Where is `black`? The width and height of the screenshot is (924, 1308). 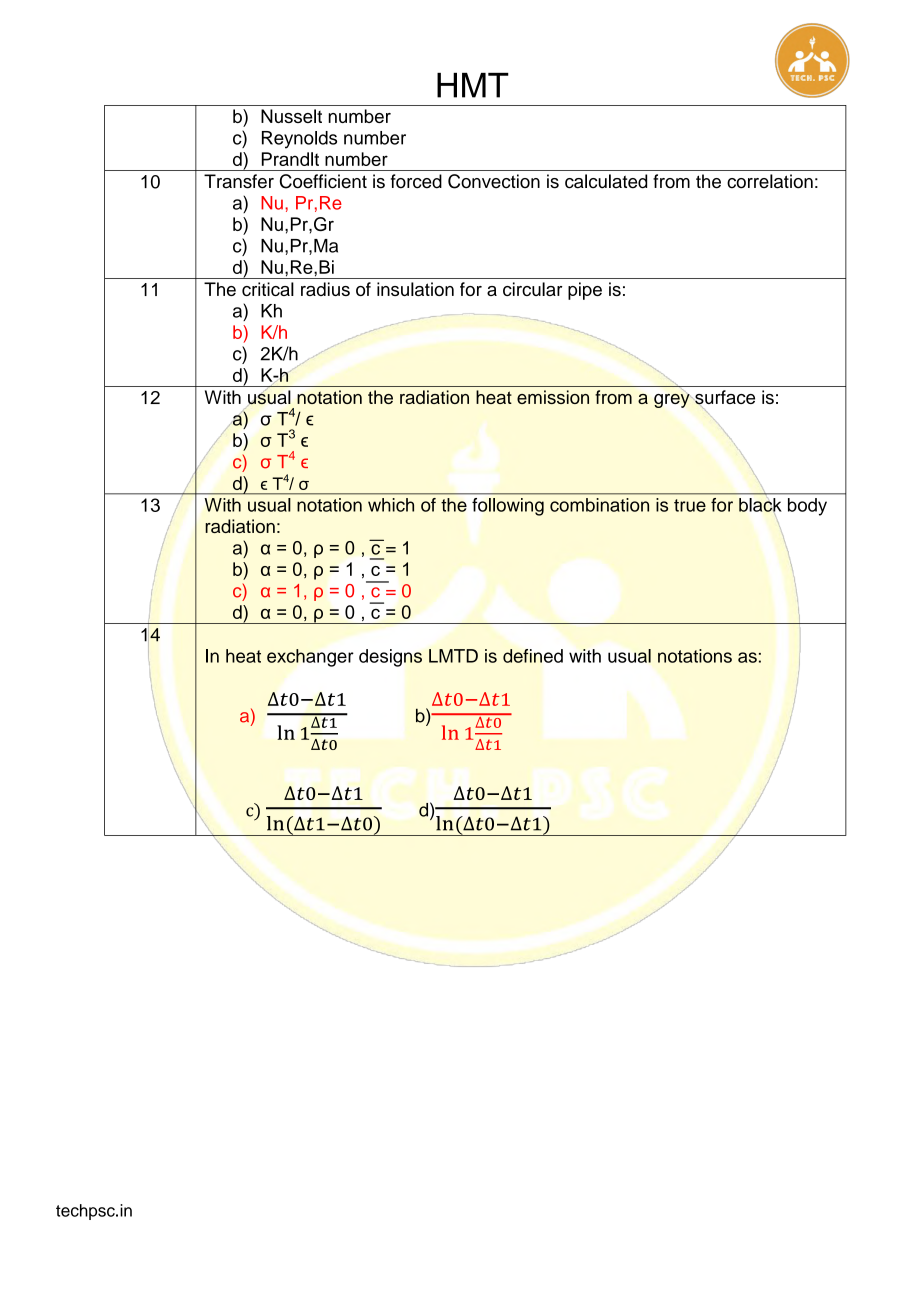
black is located at coordinates (760, 505).
